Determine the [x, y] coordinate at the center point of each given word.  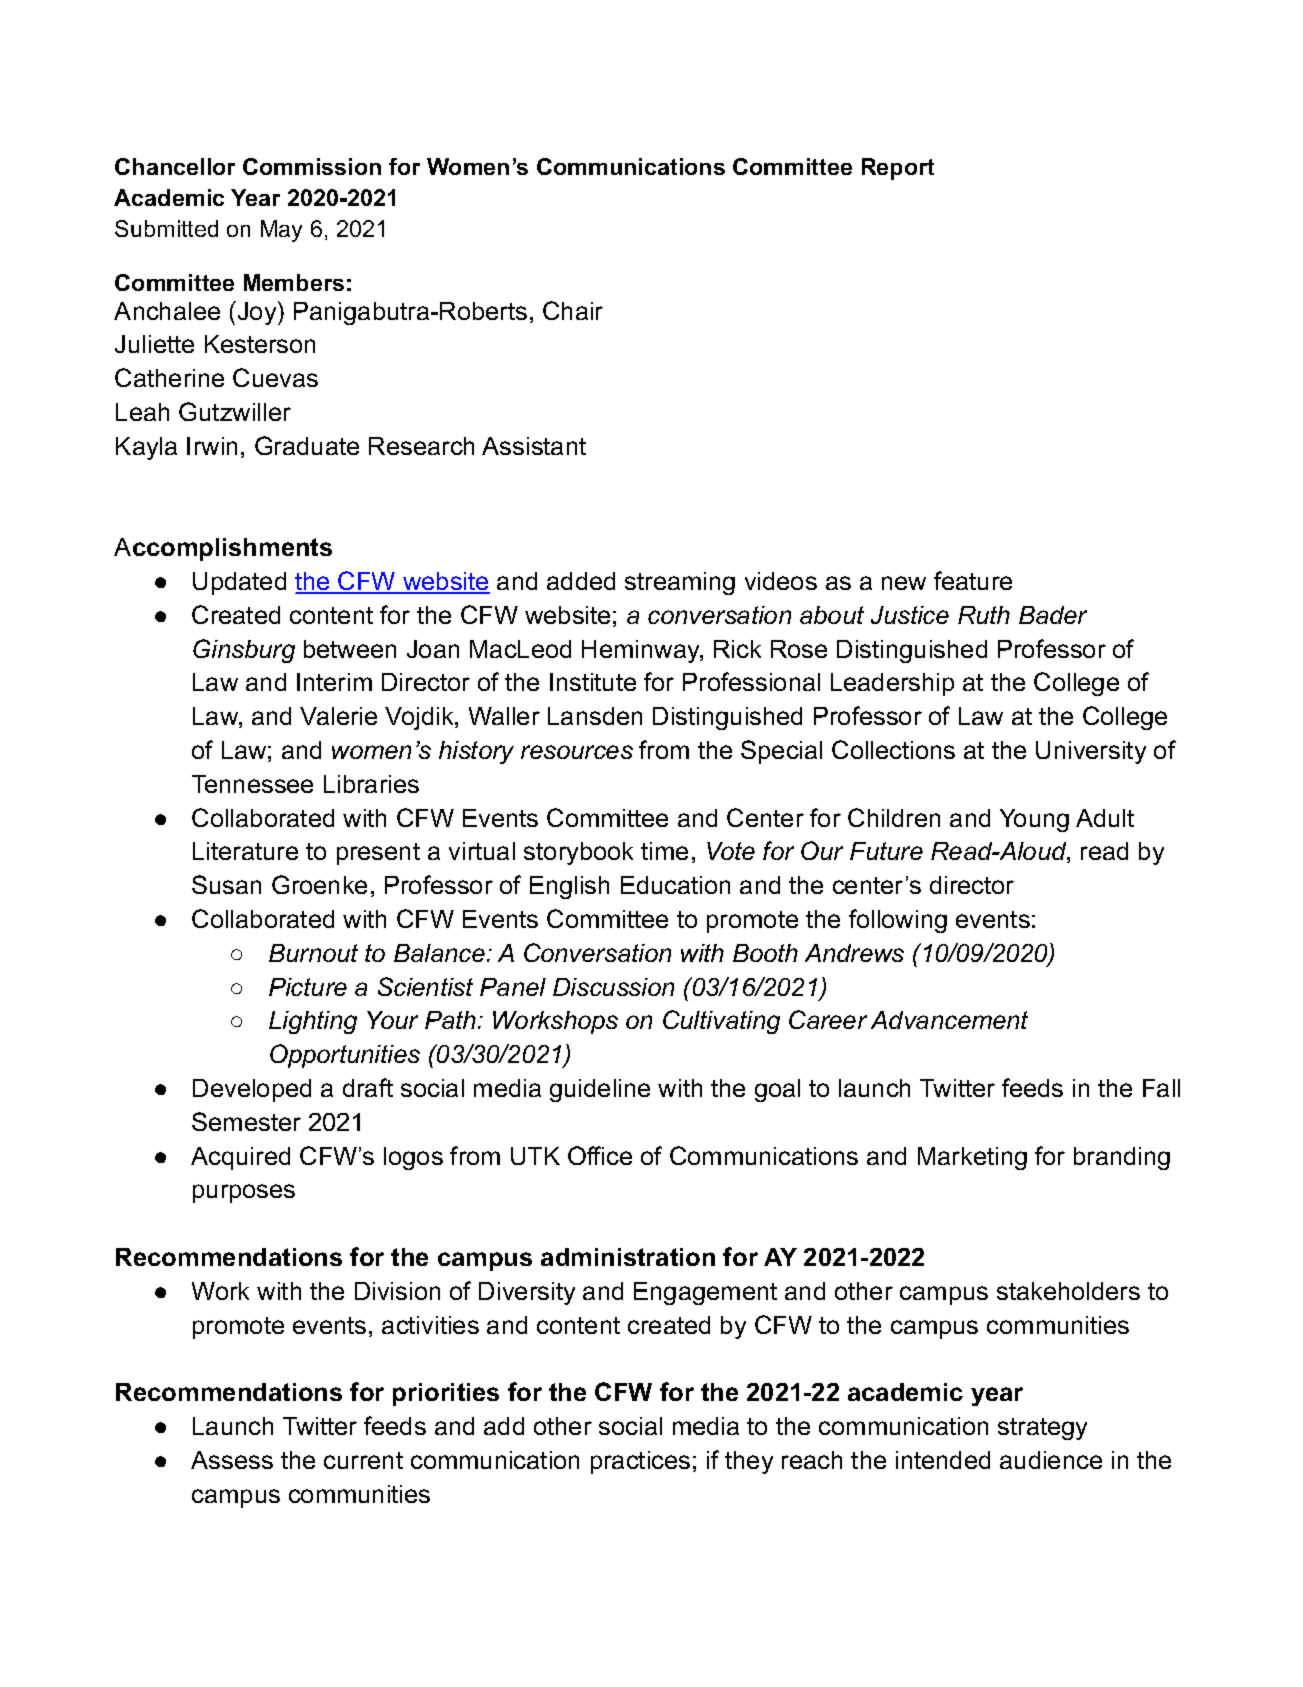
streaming [680, 583]
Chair [573, 310]
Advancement [949, 1020]
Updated [239, 583]
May [281, 231]
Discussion [613, 987]
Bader [1053, 615]
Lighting [313, 1022]
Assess [232, 1460]
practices [640, 1462]
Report [898, 169]
